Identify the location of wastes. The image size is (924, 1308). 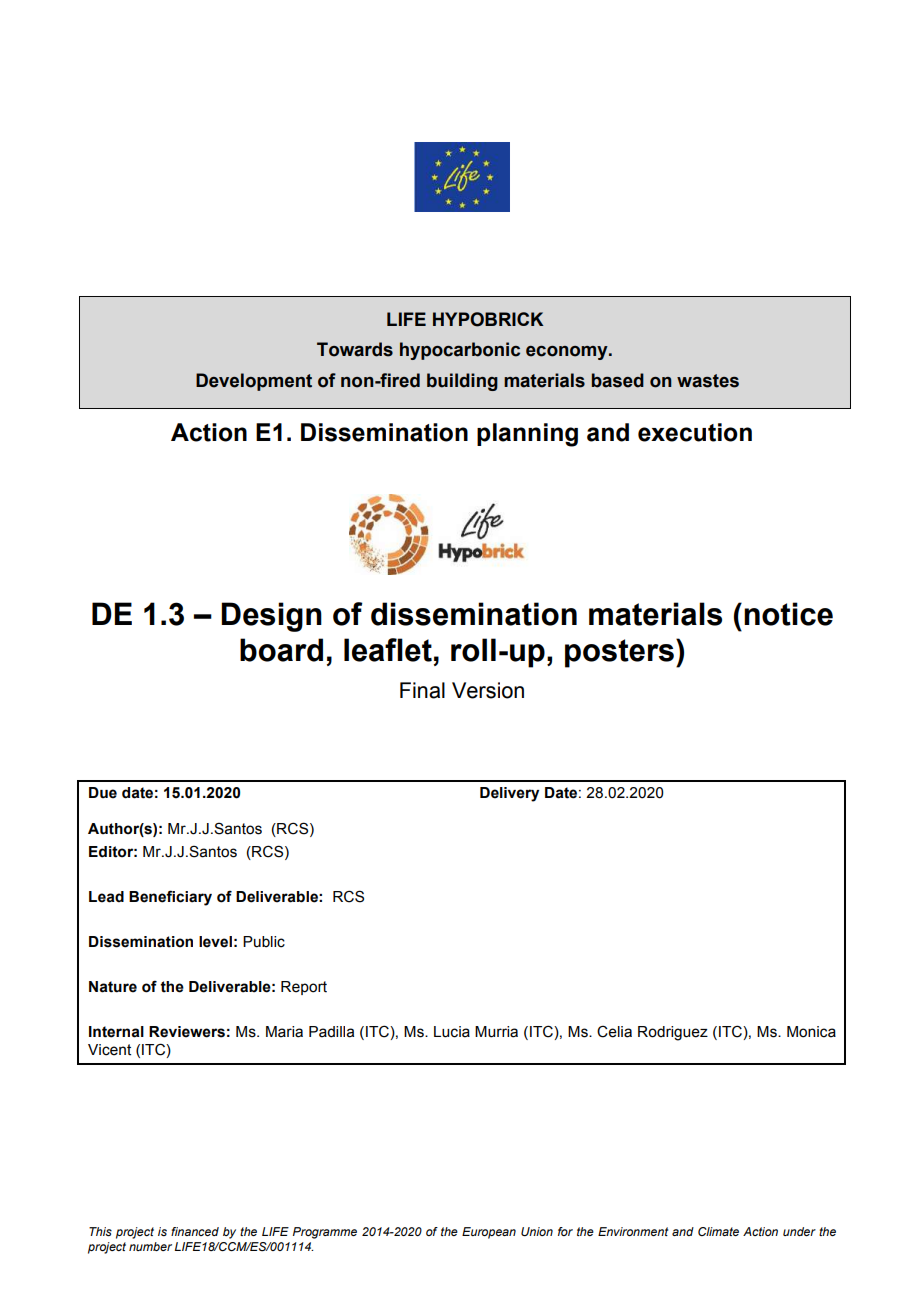
(708, 381).
